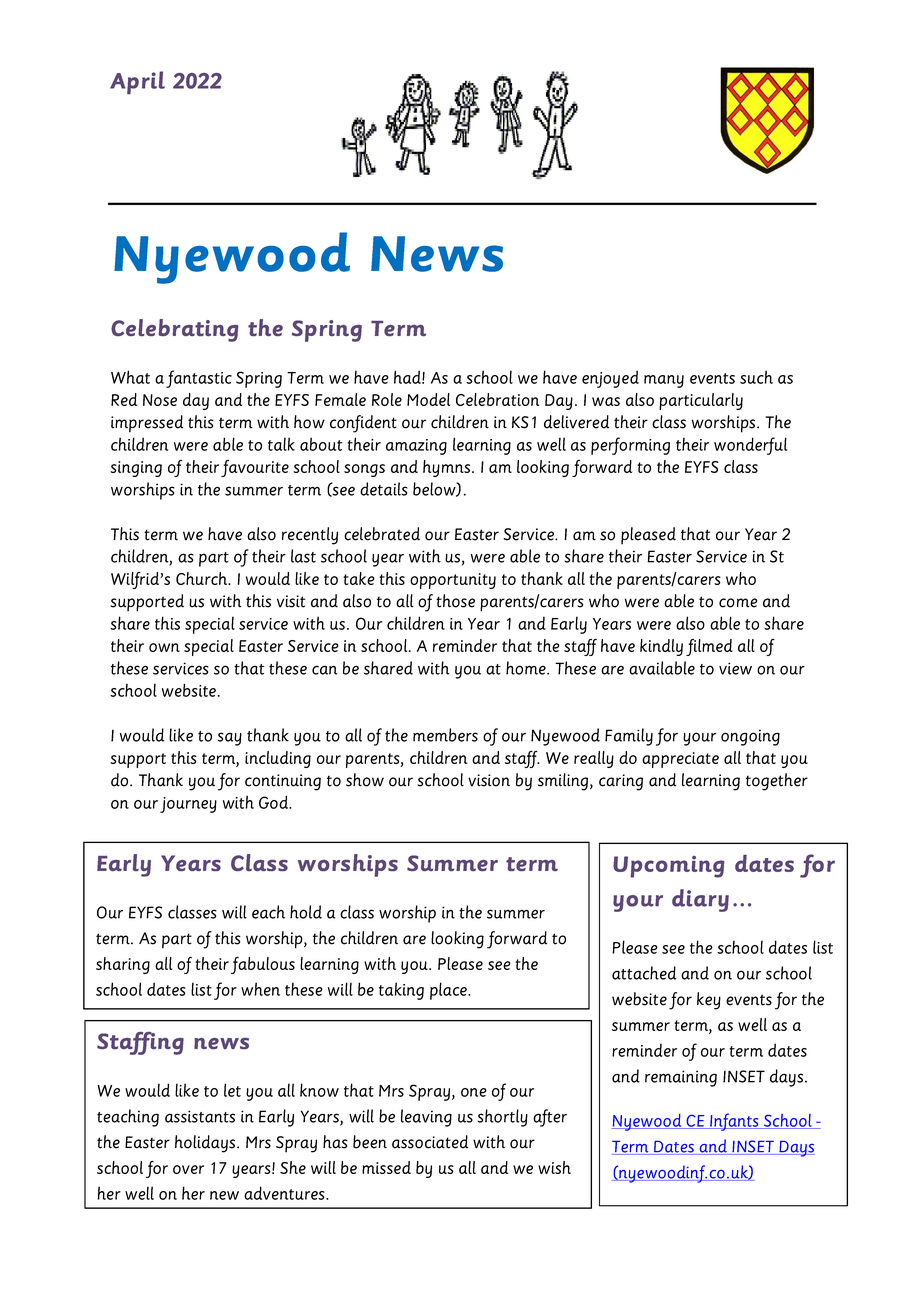 This image has height=1308, width=924. I want to click on associated, so click(430, 1142).
